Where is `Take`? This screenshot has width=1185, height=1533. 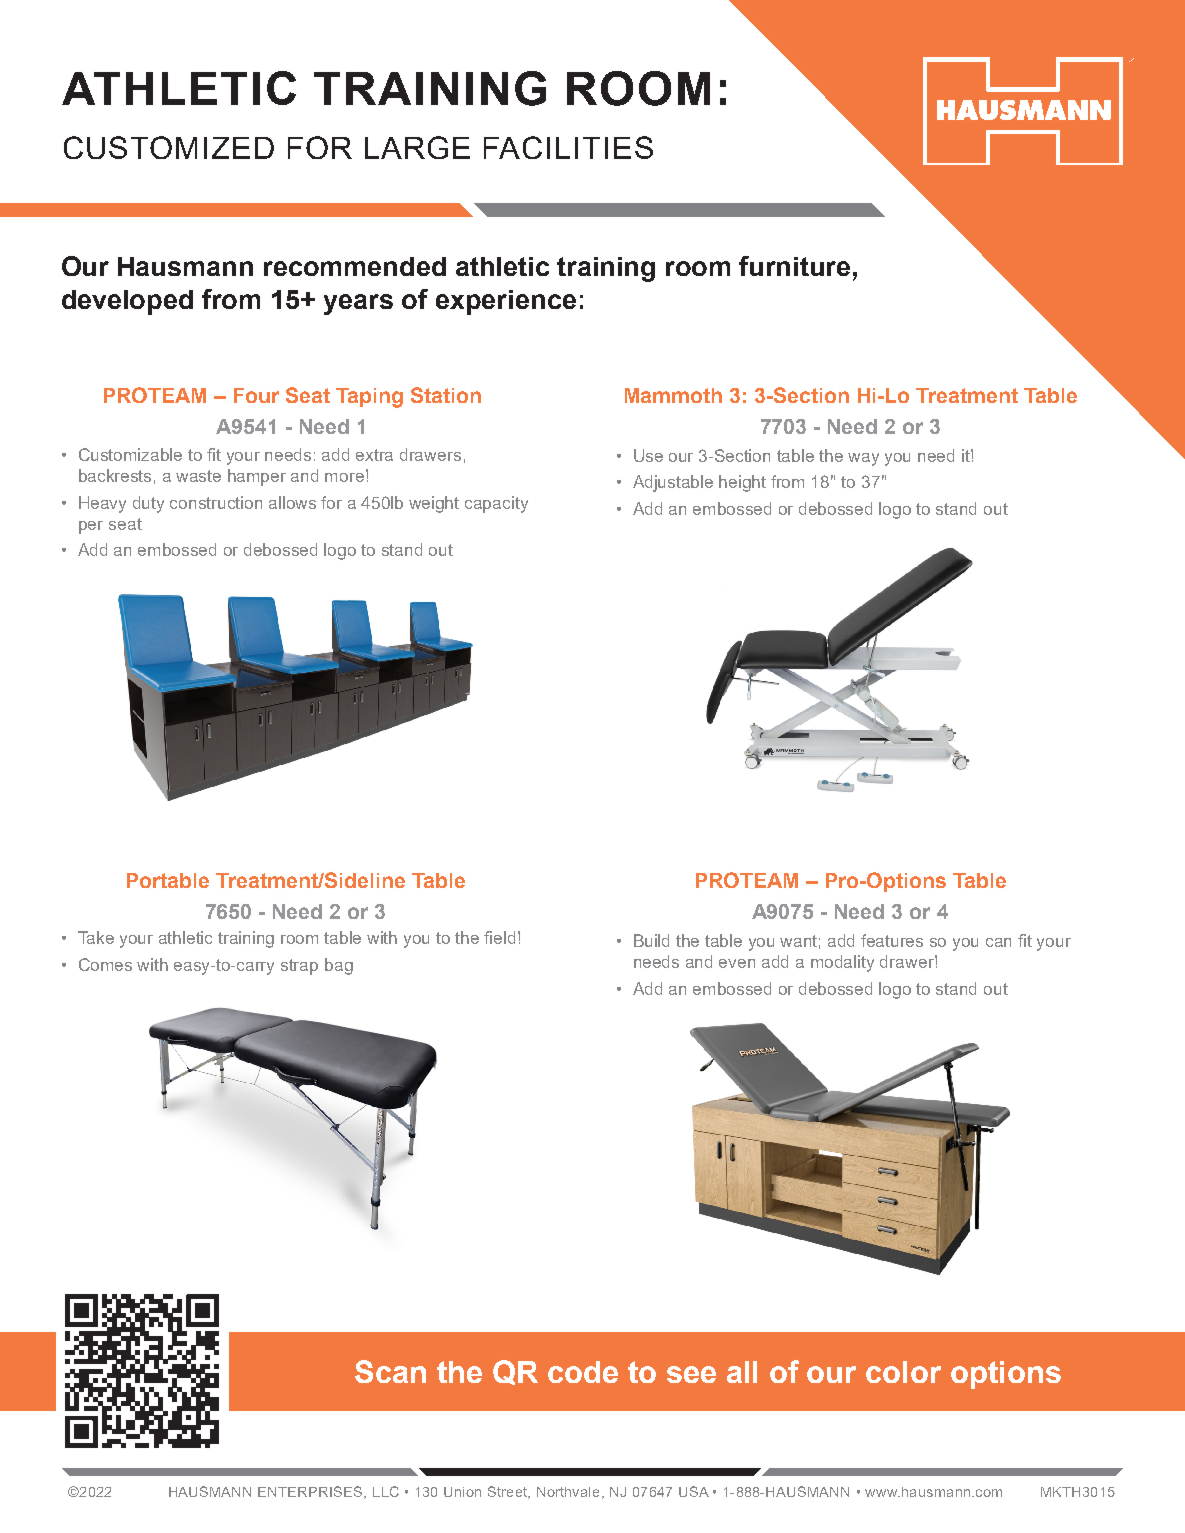
Take is located at coordinates (96, 937).
